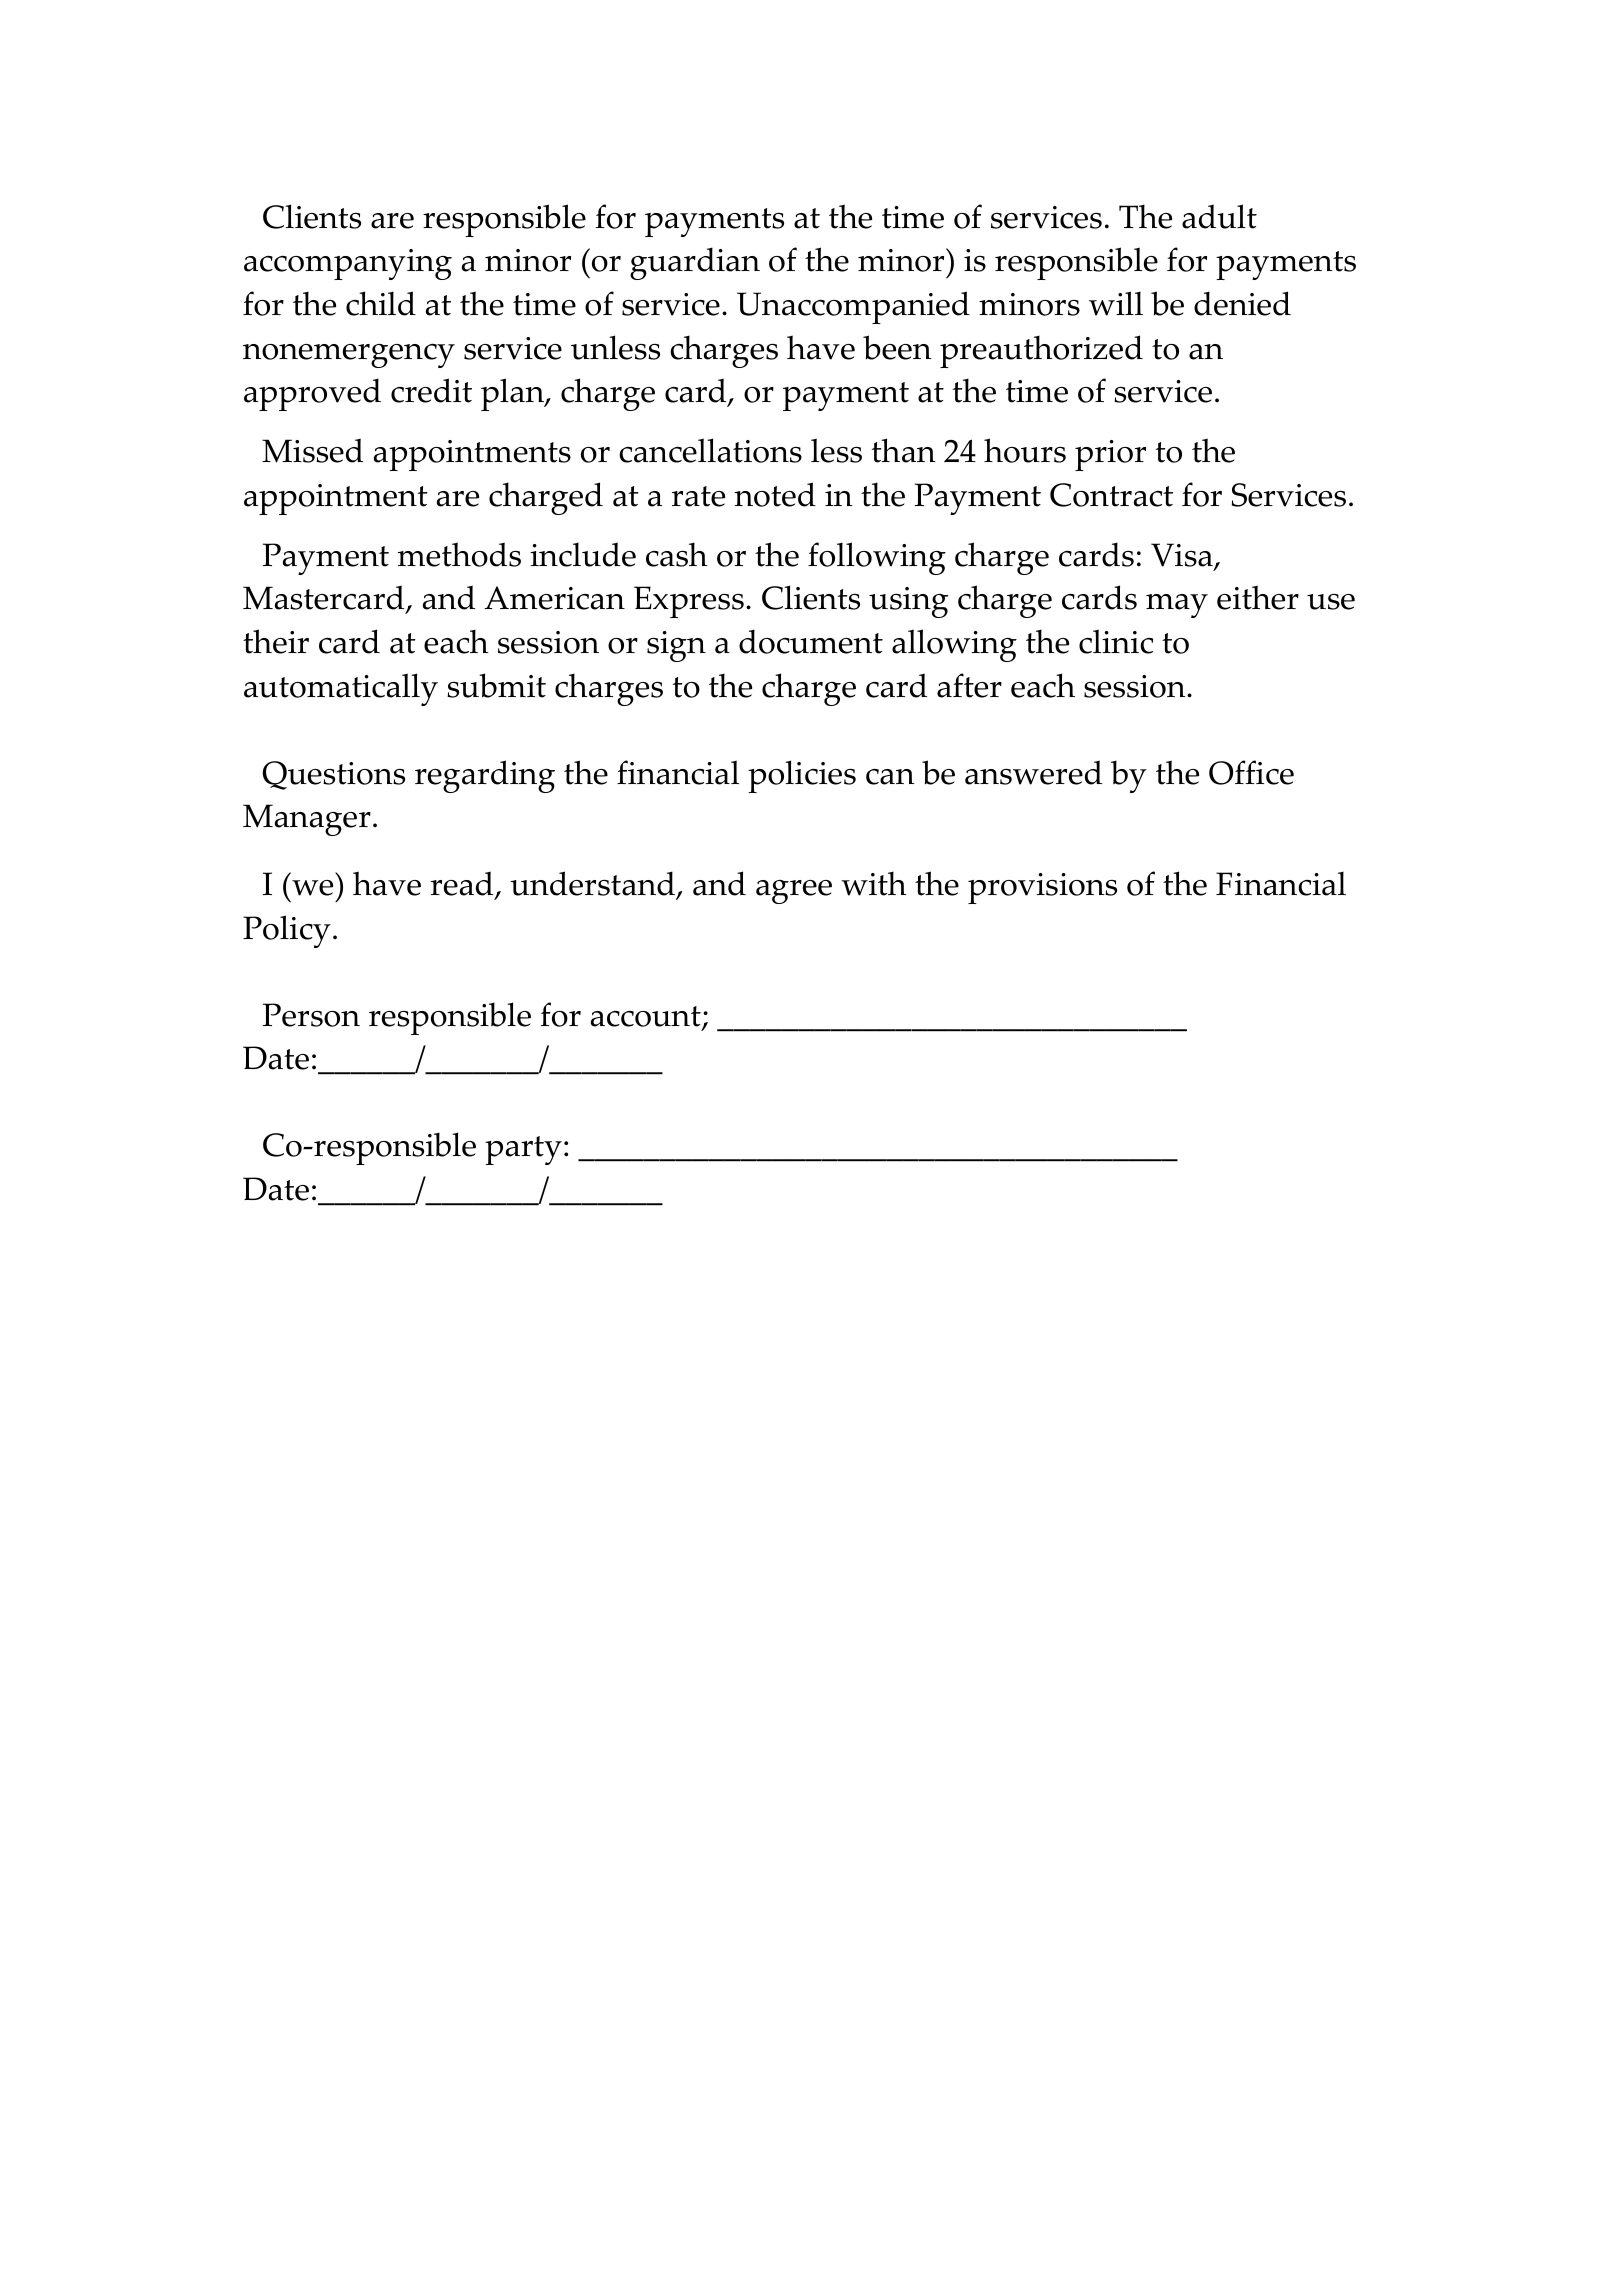  Describe the element at coordinates (1183, 556) in the screenshot. I see `Visa` at that location.
